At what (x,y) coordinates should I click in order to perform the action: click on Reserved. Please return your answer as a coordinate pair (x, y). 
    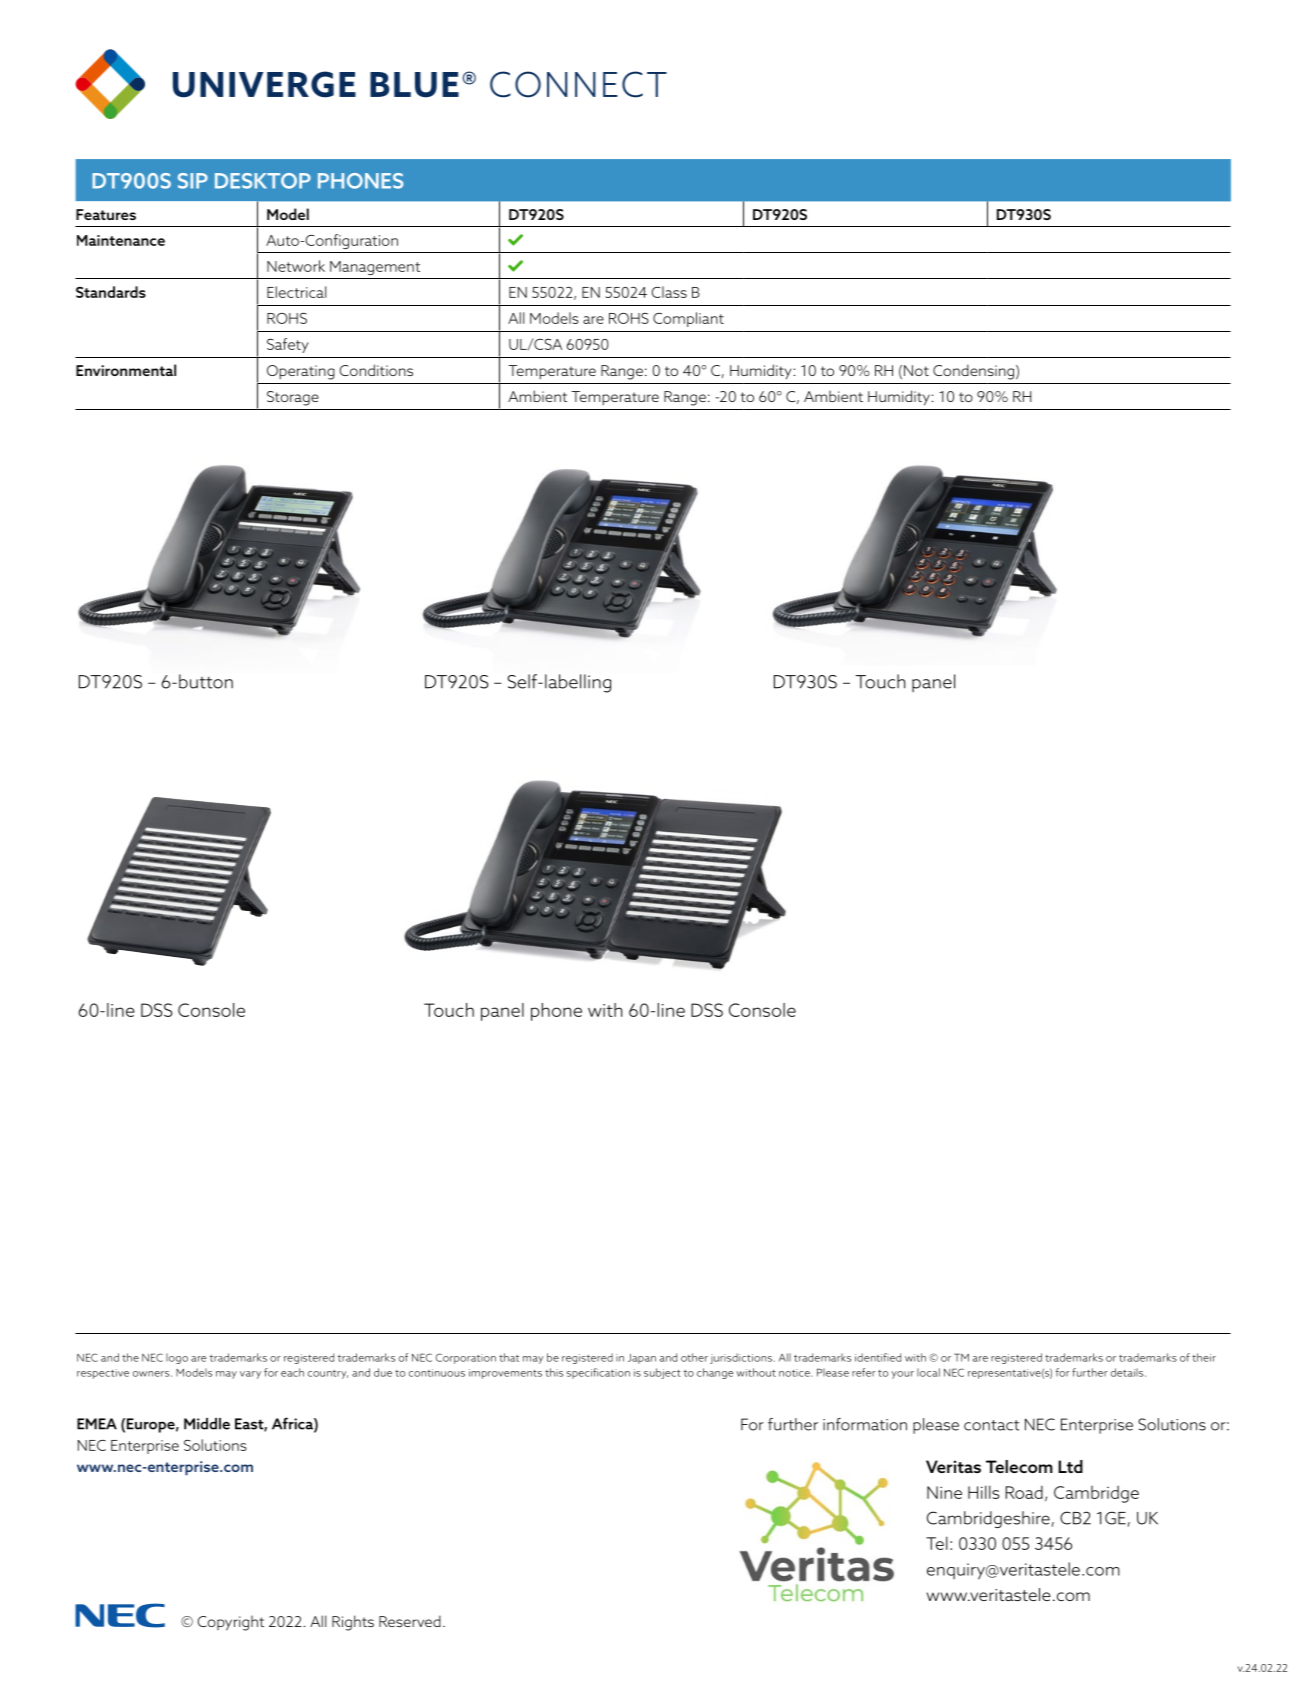
    Looking at the image, I should click on (410, 1621).
